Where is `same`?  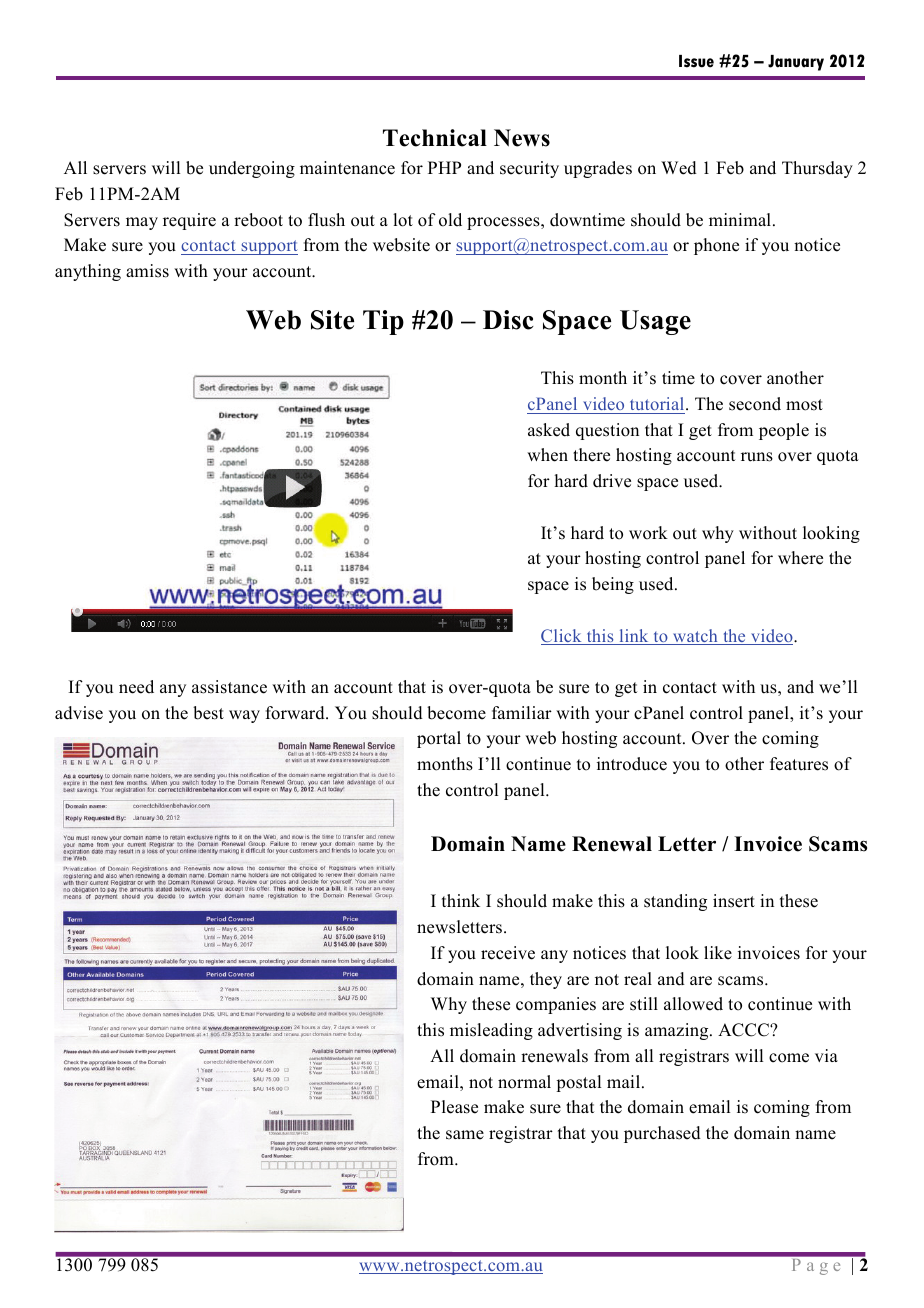 same is located at coordinates (465, 1135).
